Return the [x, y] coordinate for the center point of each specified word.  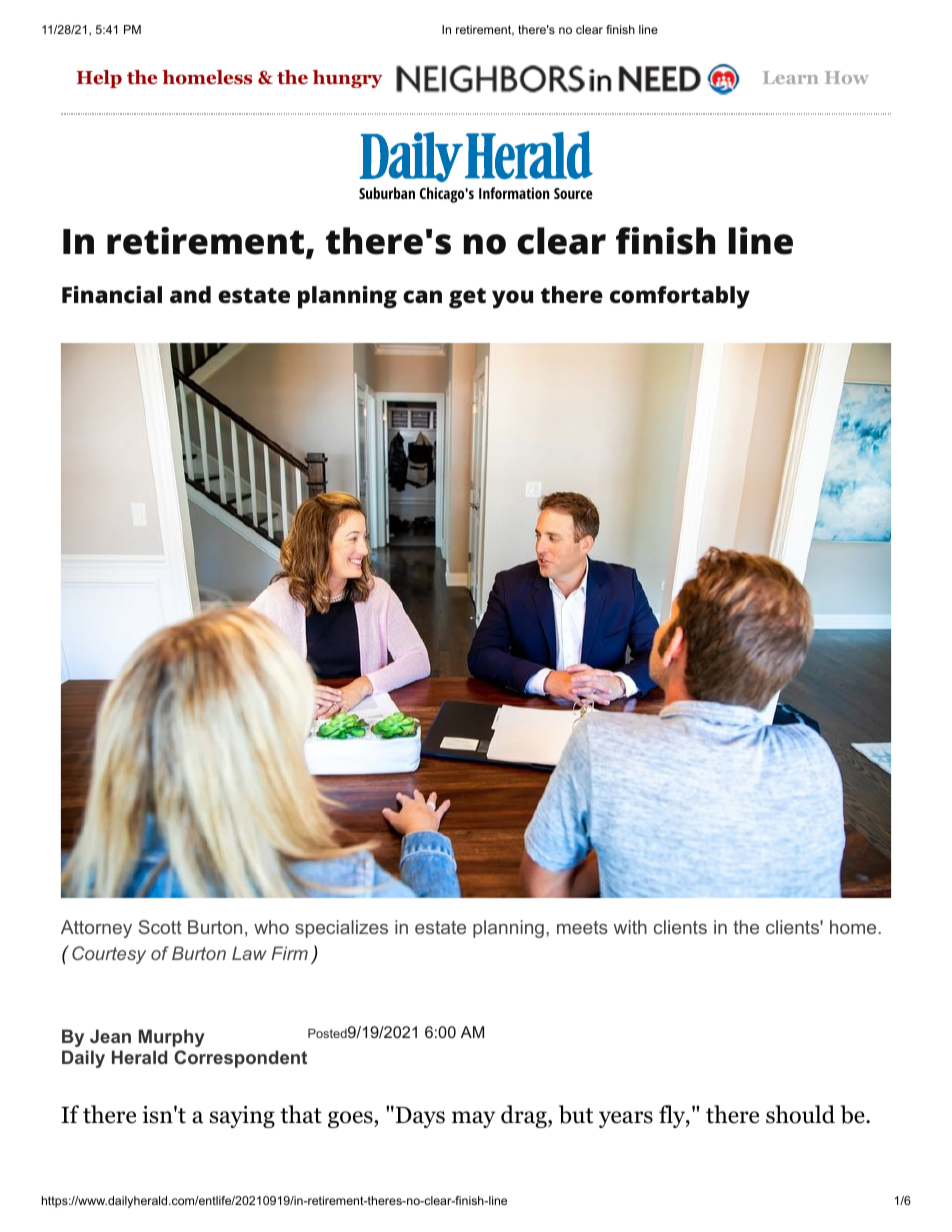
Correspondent [240, 1059]
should [800, 1114]
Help [99, 79]
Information [514, 193]
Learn [791, 77]
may [473, 1119]
